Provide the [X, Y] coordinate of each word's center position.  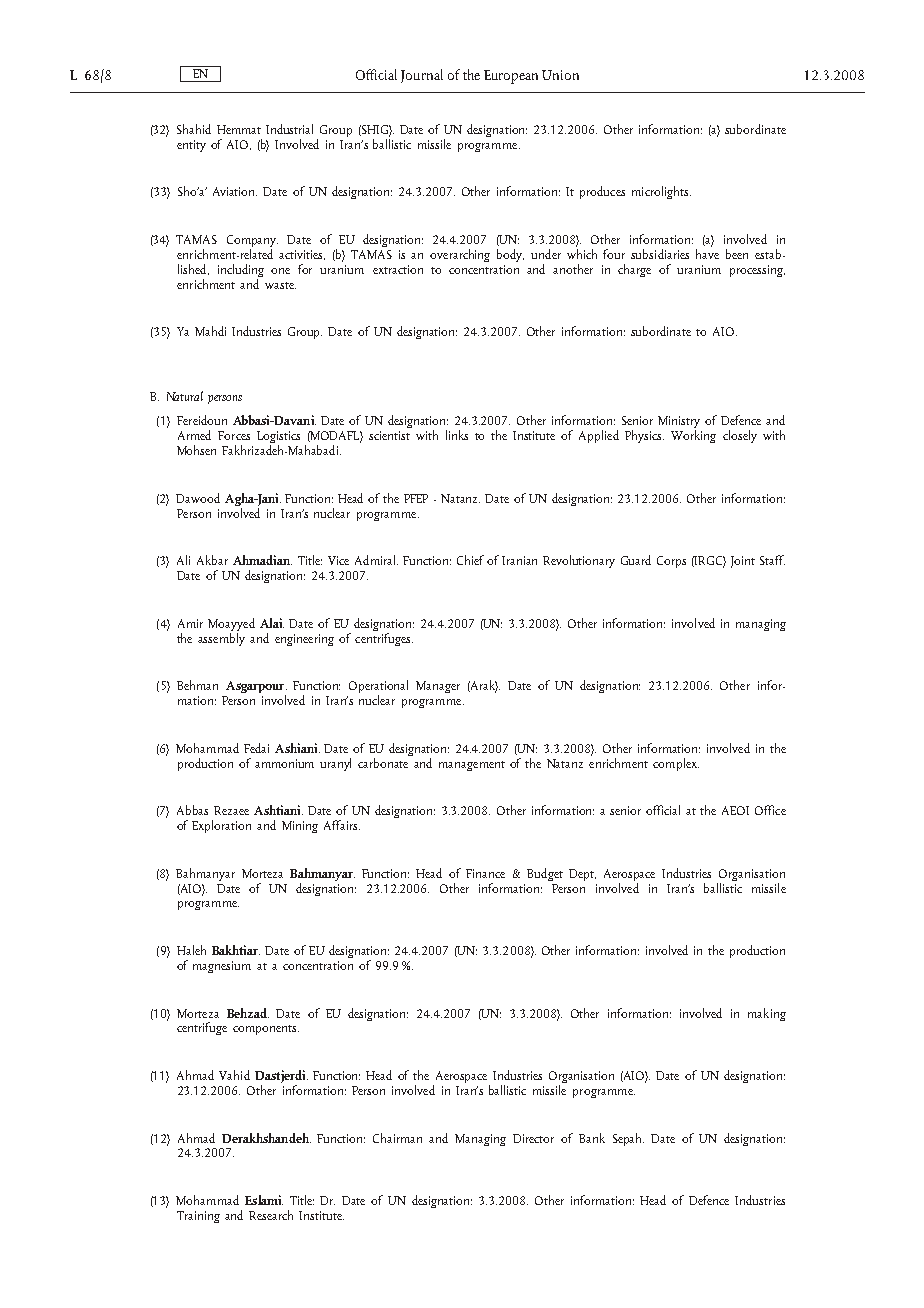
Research [271, 1215]
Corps [671, 562]
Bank [592, 1138]
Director [533, 1138]
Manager [438, 687]
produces [602, 192]
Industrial [289, 129]
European [511, 77]
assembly [221, 638]
